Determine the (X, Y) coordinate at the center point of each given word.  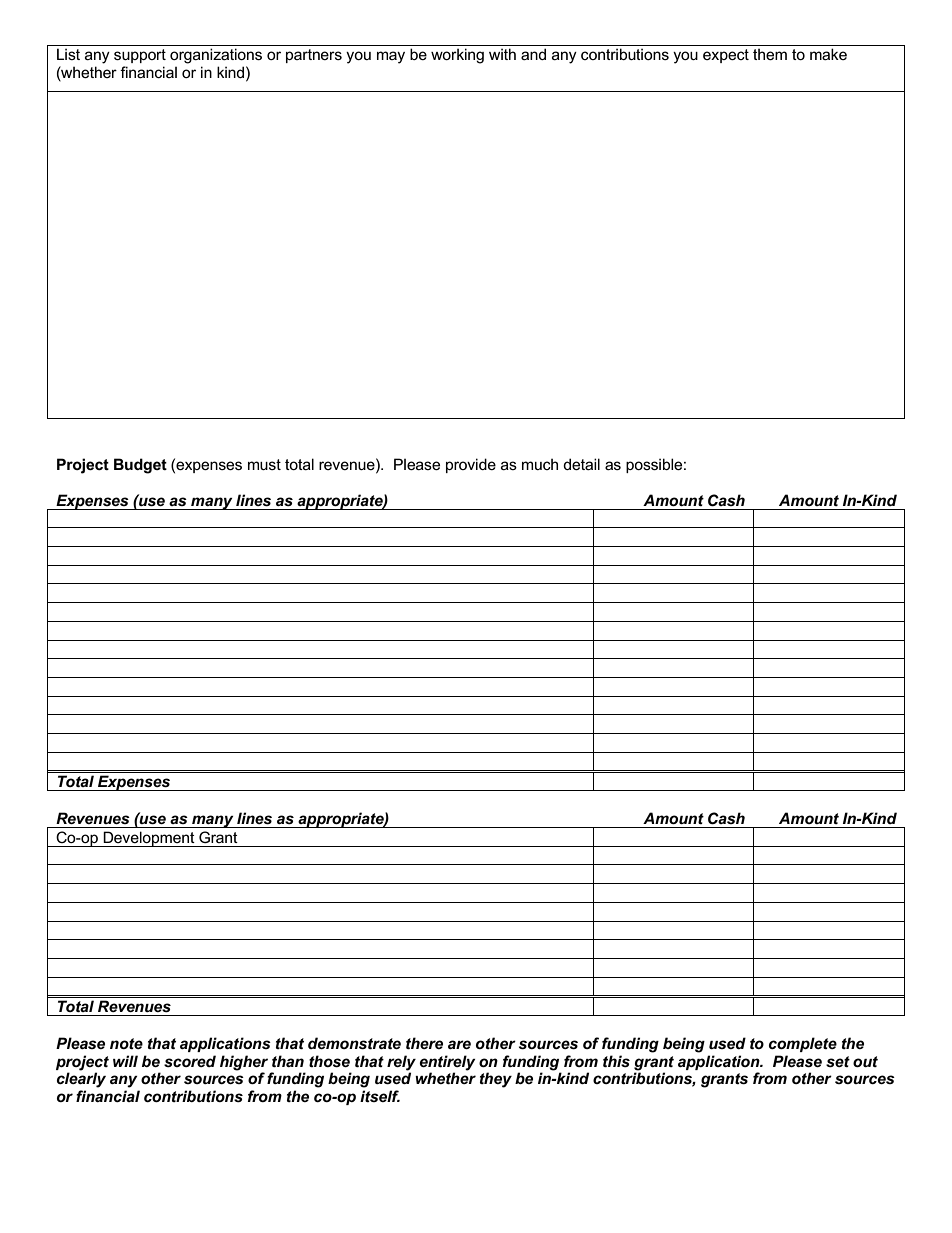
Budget (140, 466)
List (68, 54)
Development (149, 839)
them (770, 54)
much (540, 464)
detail (581, 464)
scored (190, 1061)
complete (803, 1044)
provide (471, 465)
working (457, 56)
